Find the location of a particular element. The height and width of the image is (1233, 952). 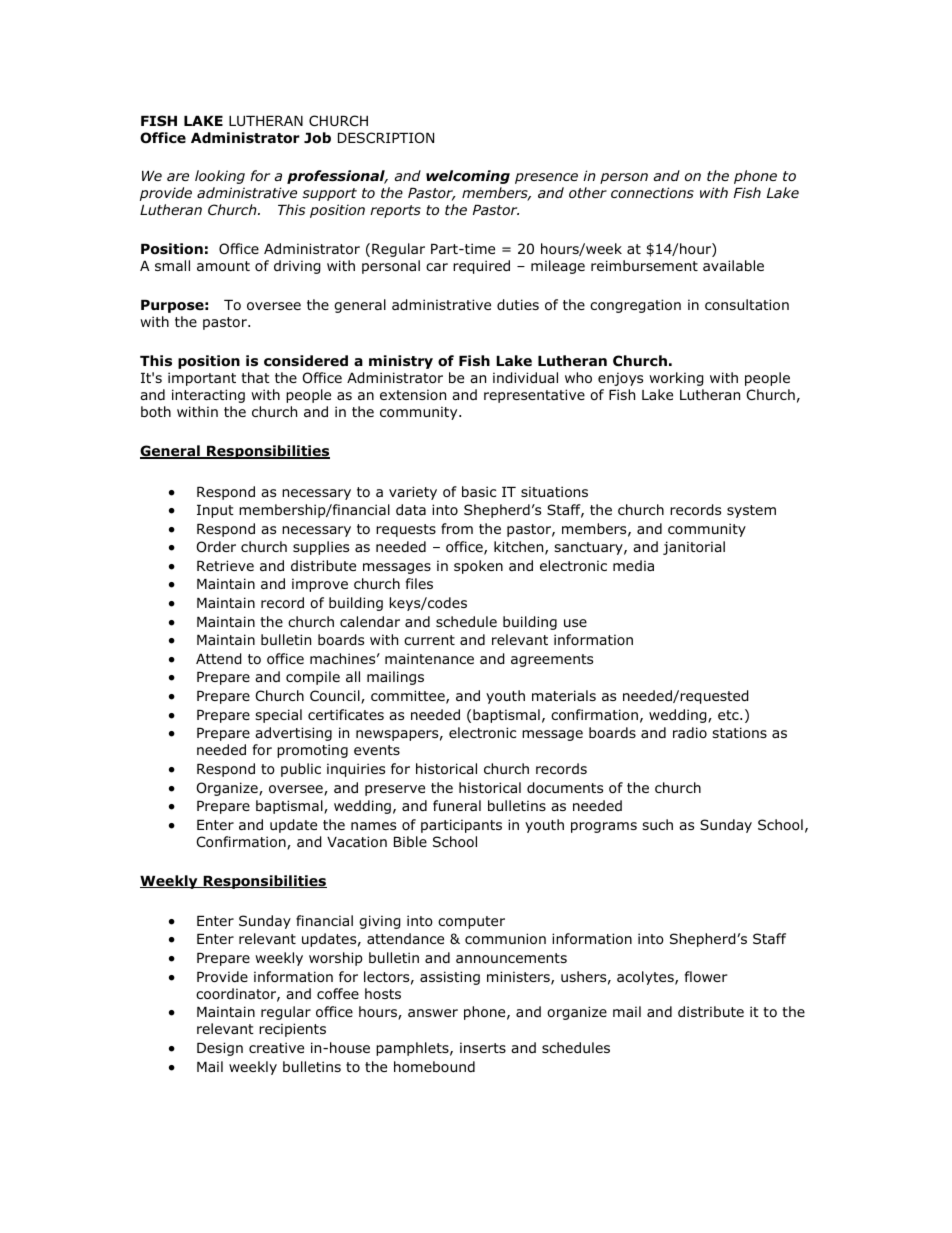

looking is located at coordinates (220, 177).
